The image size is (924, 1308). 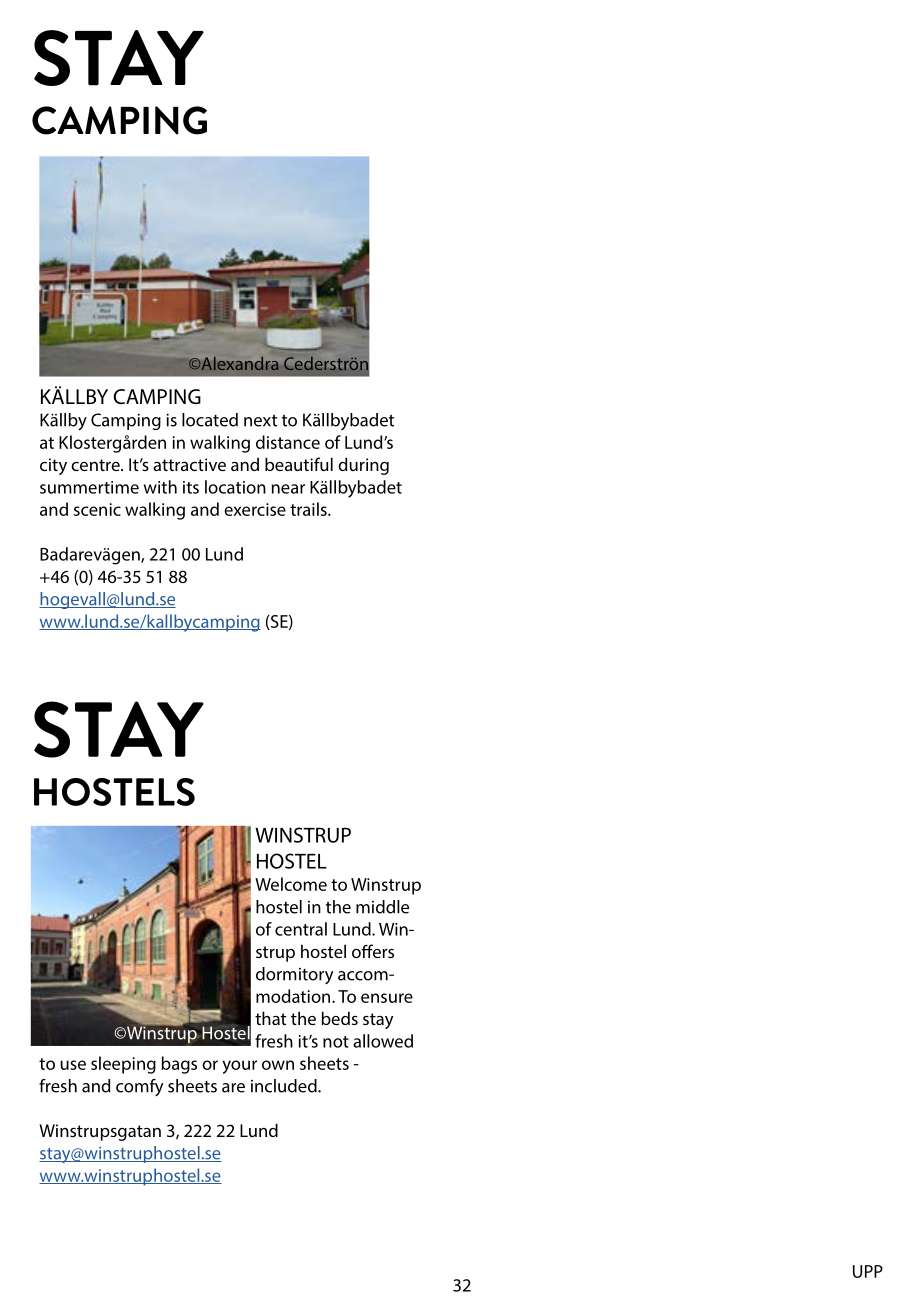 What do you see at coordinates (387, 998) in the screenshot?
I see `ensure` at bounding box center [387, 998].
